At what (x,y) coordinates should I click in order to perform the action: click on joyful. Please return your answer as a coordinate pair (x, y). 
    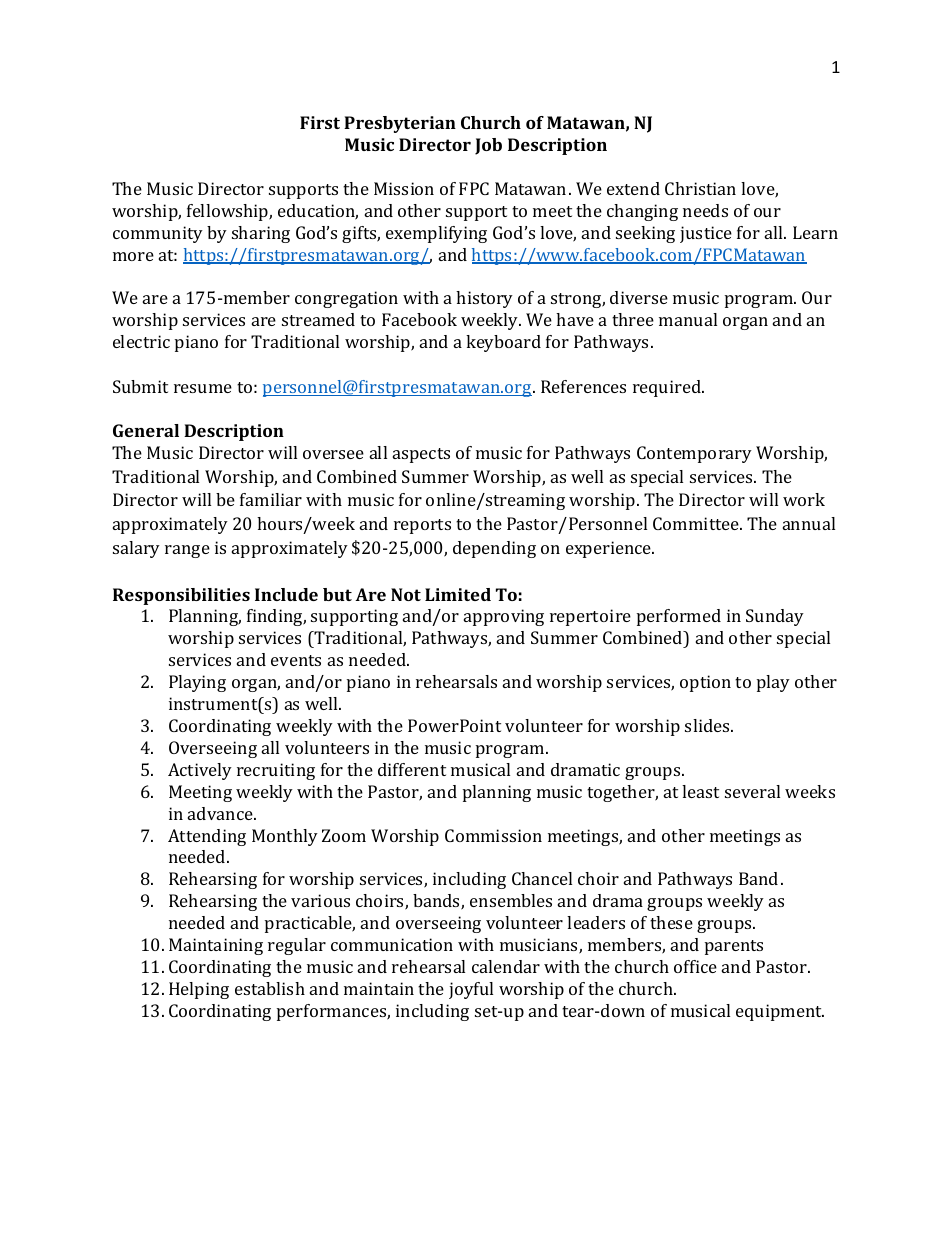
    Looking at the image, I should click on (471, 990).
